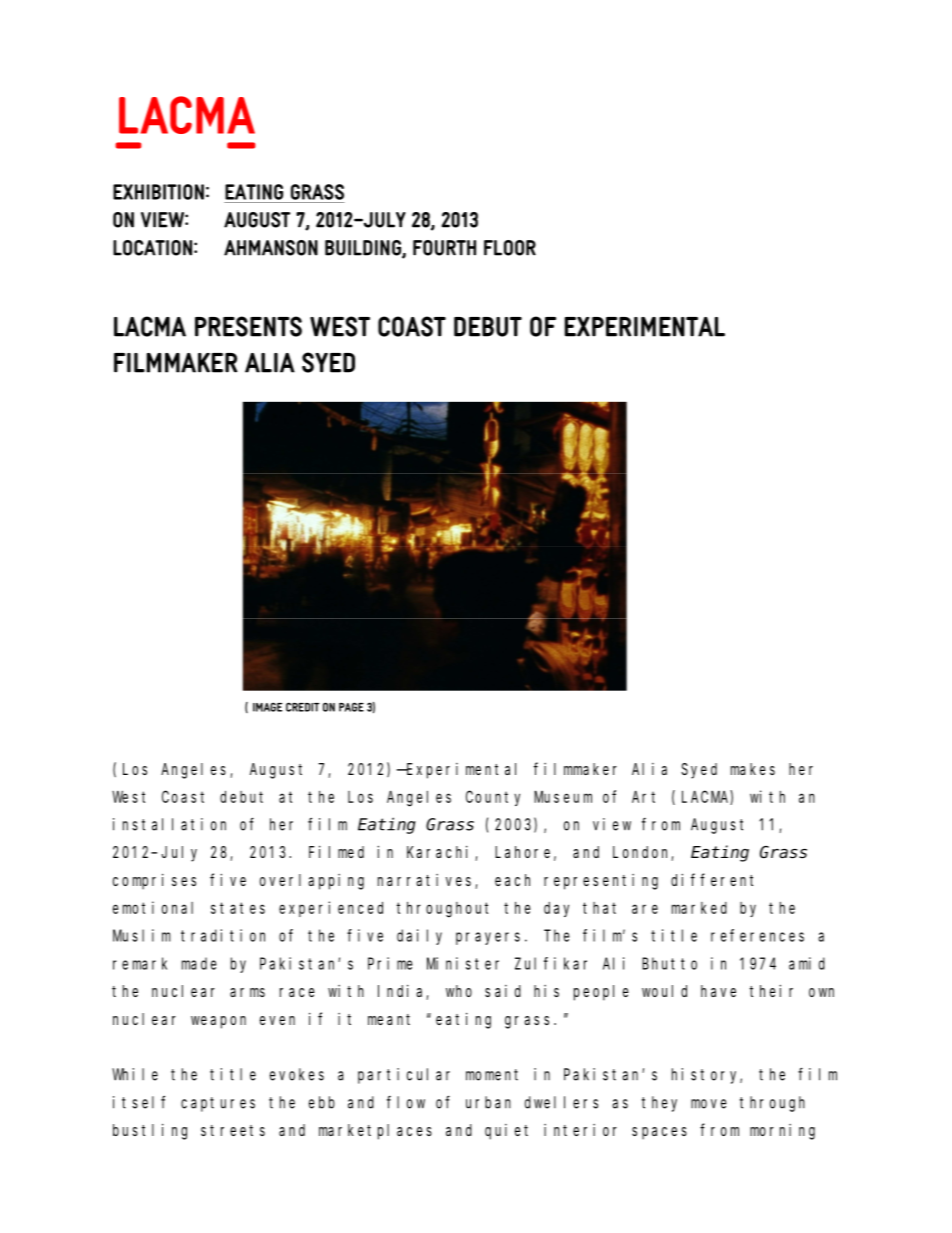 The height and width of the screenshot is (1233, 952). I want to click on EXHIBITION, so click(158, 192).
